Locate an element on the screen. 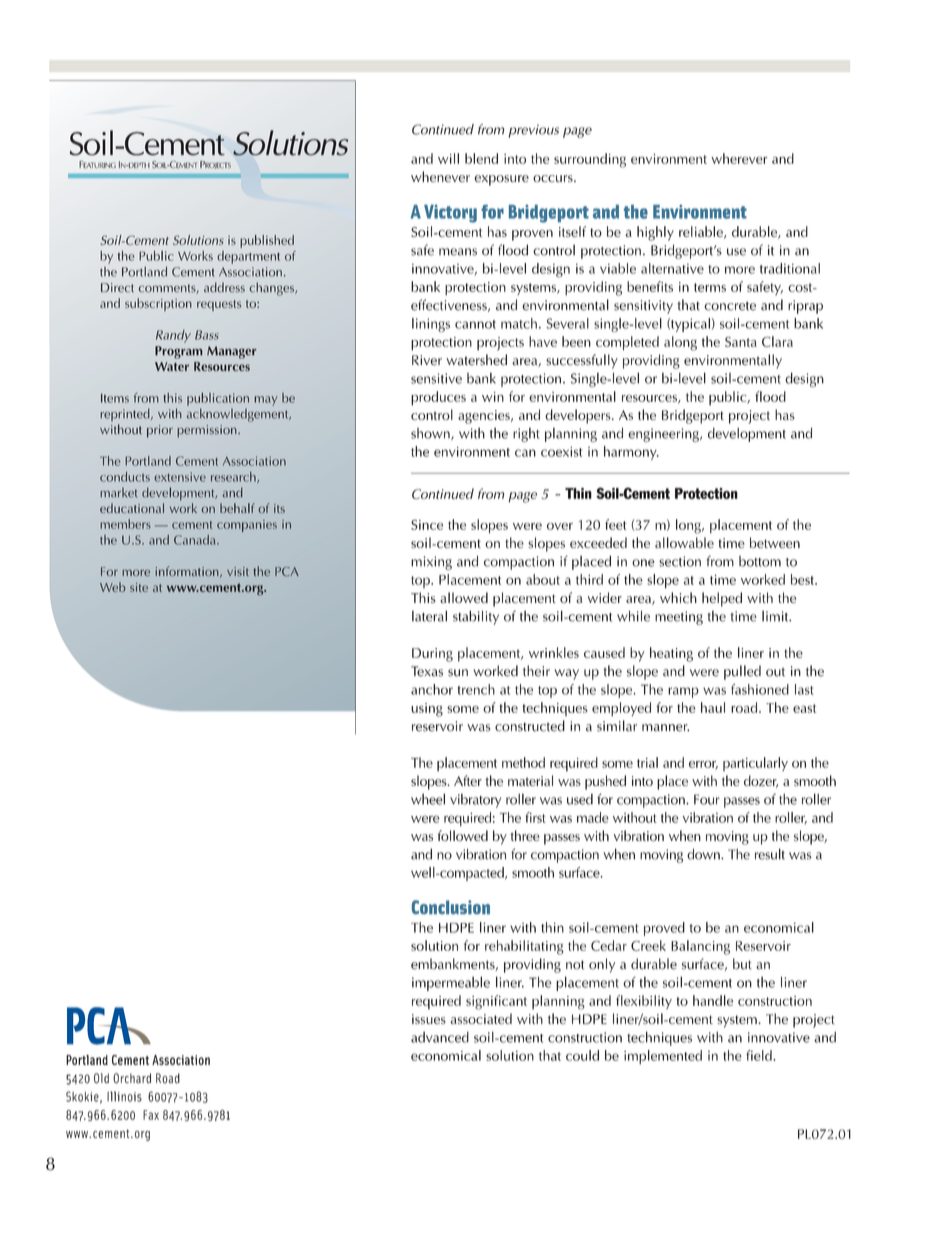 Image resolution: width=952 pixels, height=1233 pixels. handle is located at coordinates (713, 1000).
